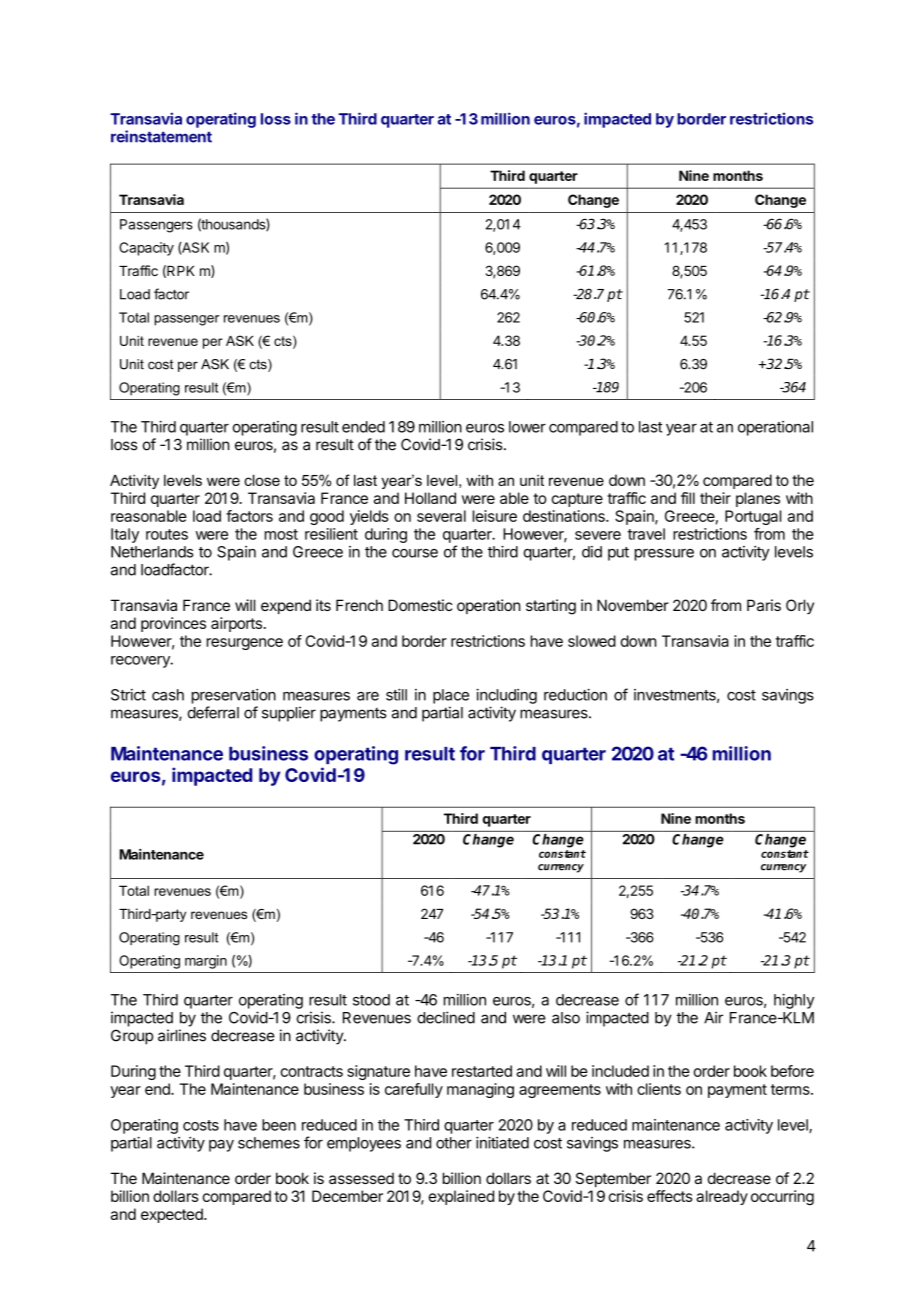  What do you see at coordinates (764, 605) in the page?
I see `Paris` at bounding box center [764, 605].
